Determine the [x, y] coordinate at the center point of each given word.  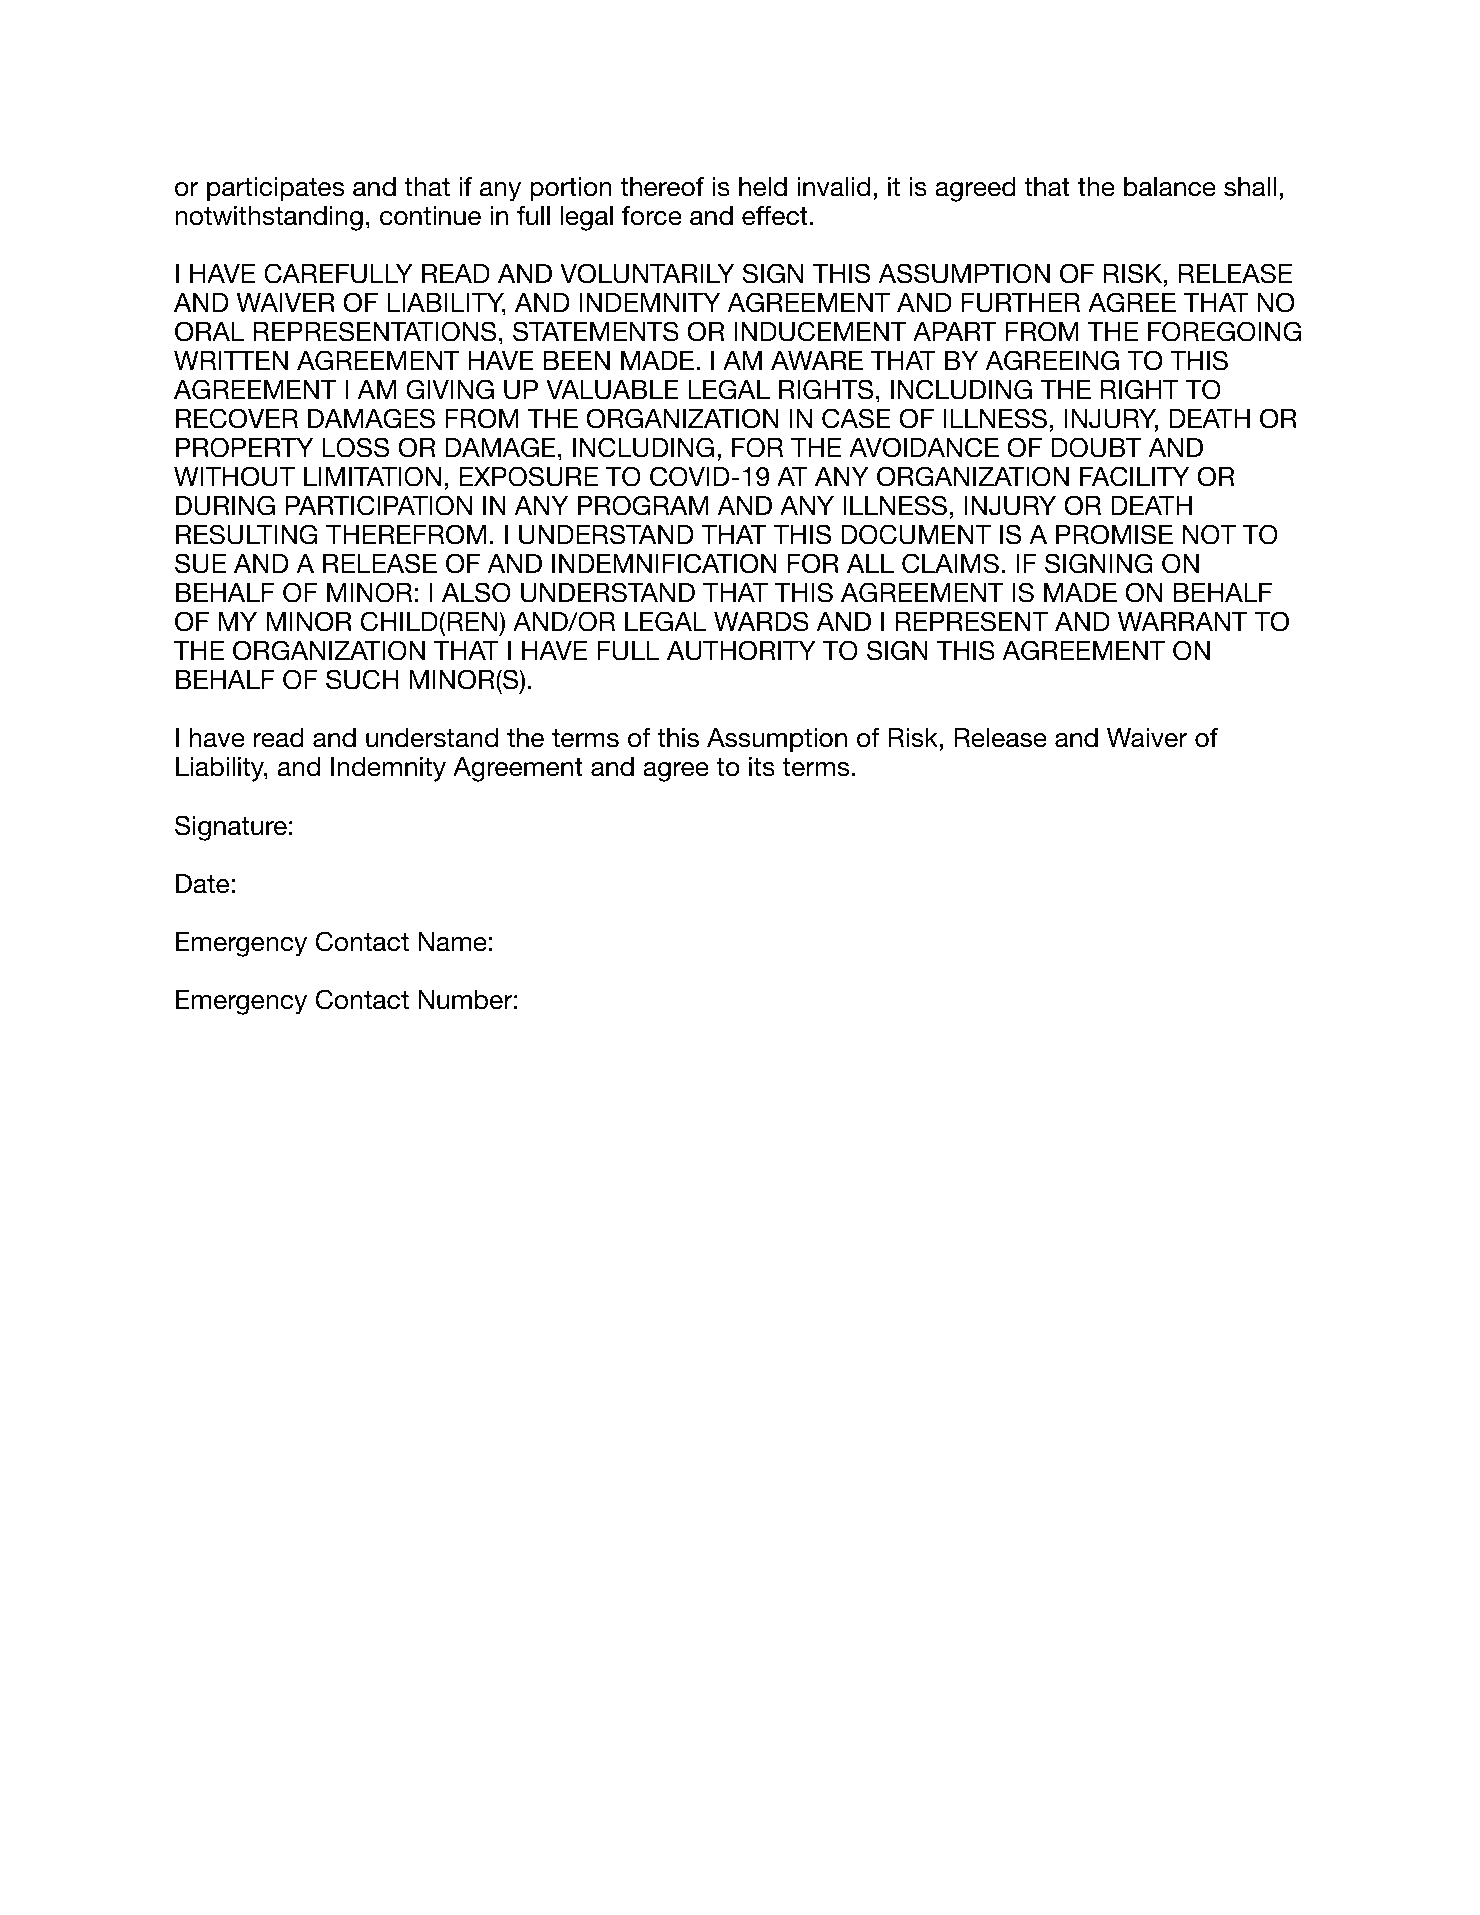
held [763, 187]
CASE [856, 418]
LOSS [356, 447]
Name [452, 942]
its [762, 767]
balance [1170, 187]
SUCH [362, 679]
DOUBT [1097, 447]
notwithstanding [269, 218]
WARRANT [1182, 621]
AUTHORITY [741, 650]
